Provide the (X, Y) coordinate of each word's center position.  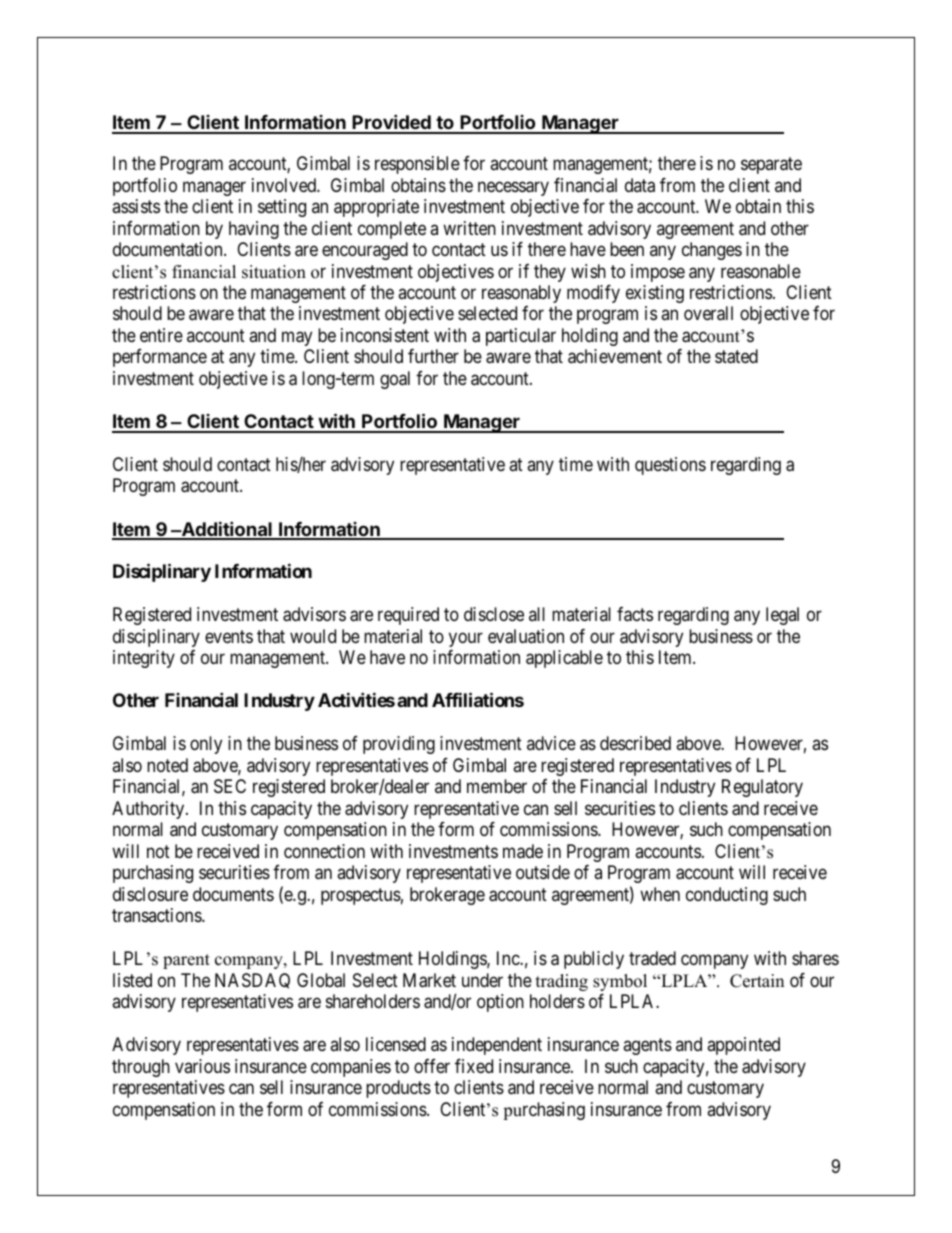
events (229, 636)
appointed (743, 1046)
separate (771, 165)
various (202, 1066)
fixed (474, 1066)
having (254, 230)
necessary (513, 188)
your (466, 639)
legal (782, 616)
